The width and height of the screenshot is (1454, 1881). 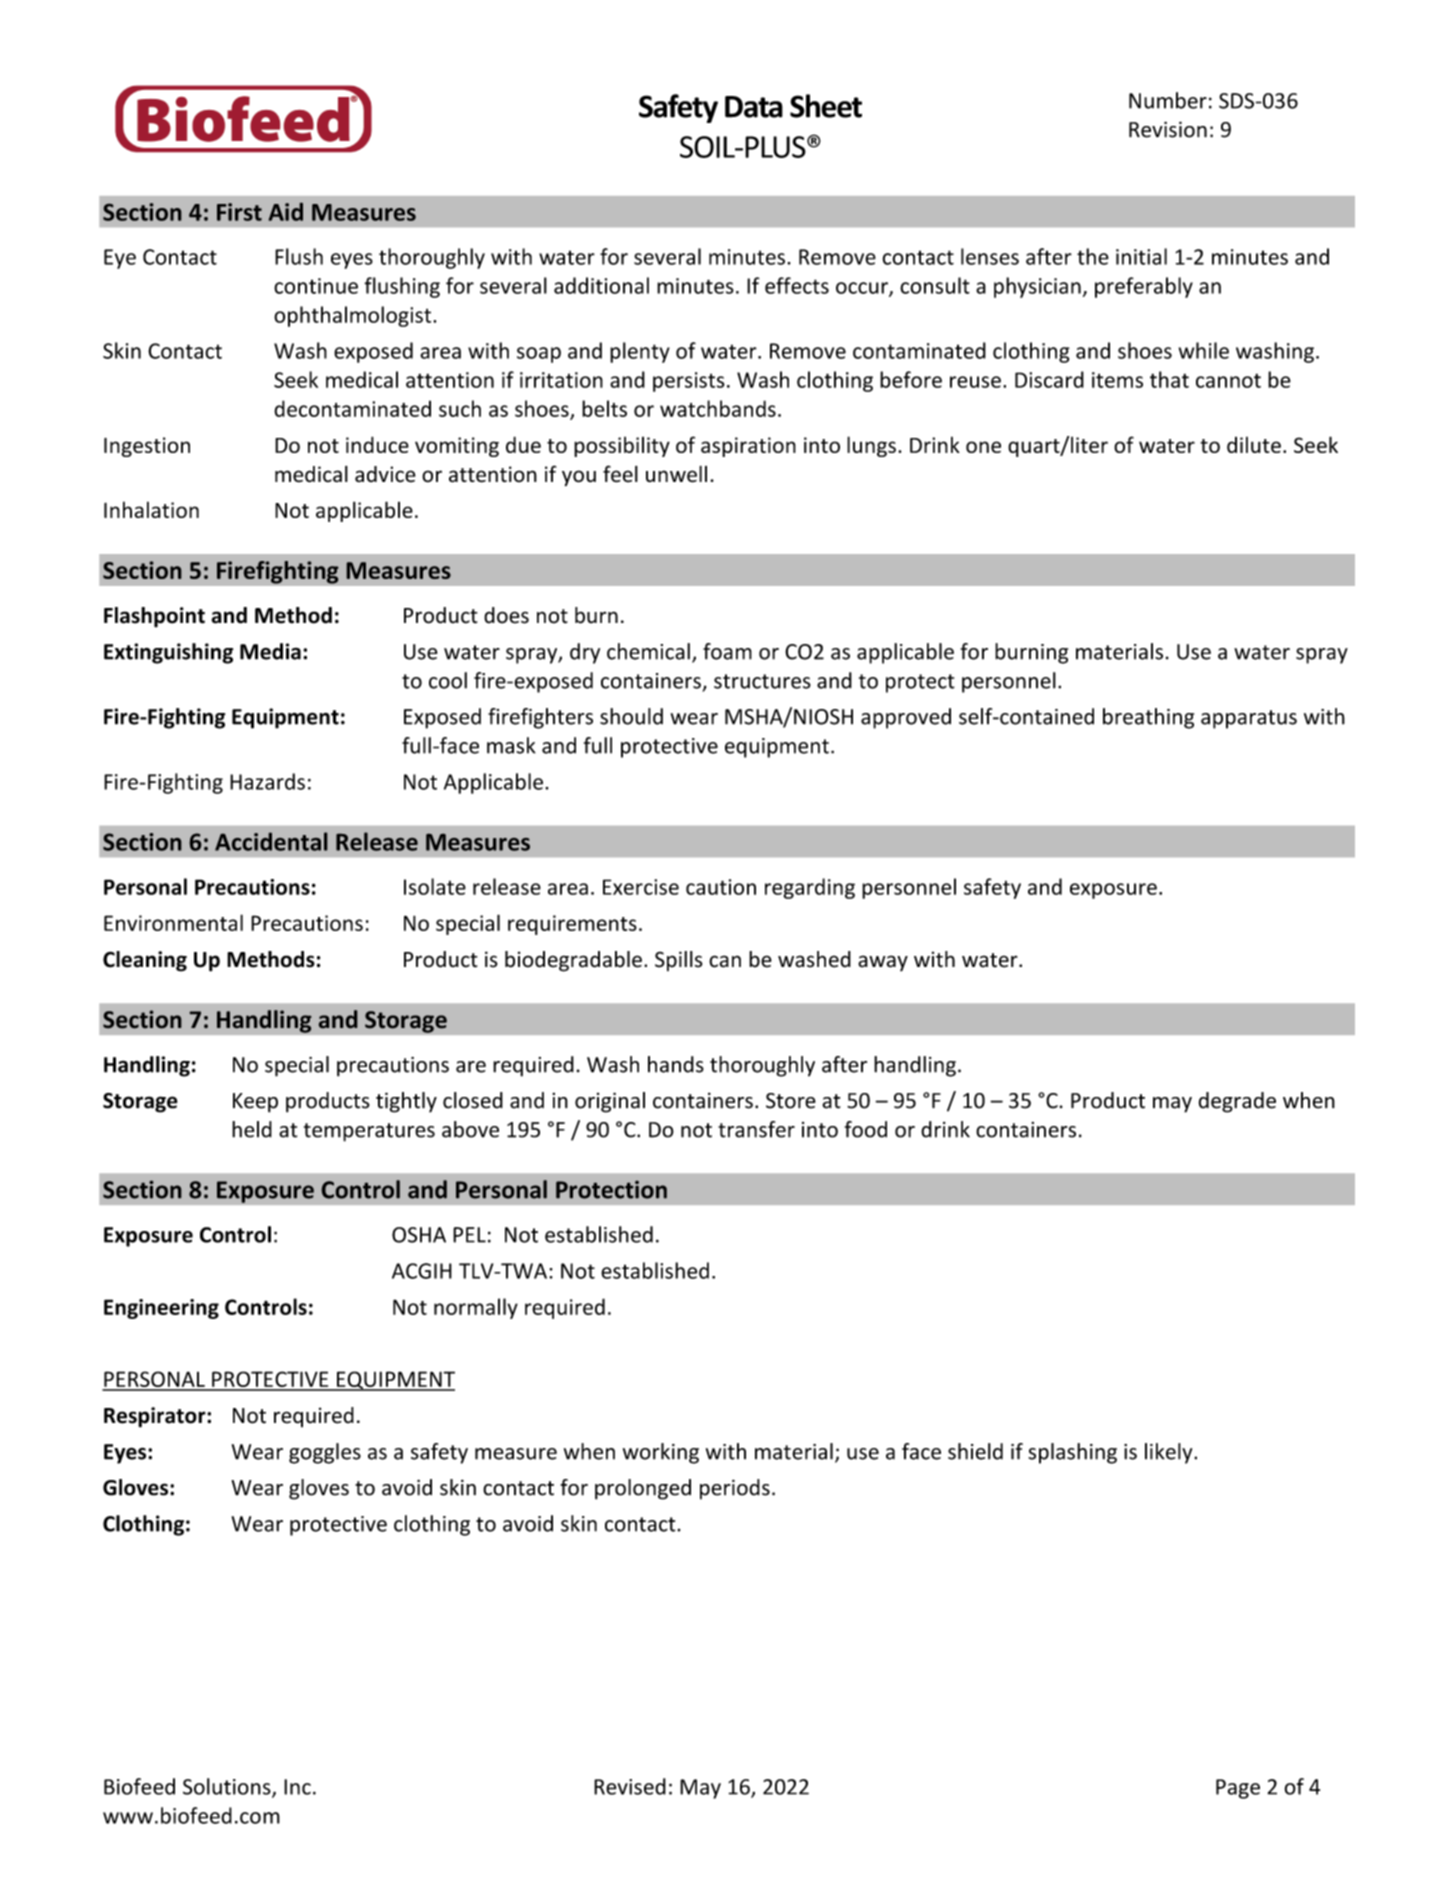 What do you see at coordinates (173, 922) in the screenshot?
I see `Environmental` at bounding box center [173, 922].
